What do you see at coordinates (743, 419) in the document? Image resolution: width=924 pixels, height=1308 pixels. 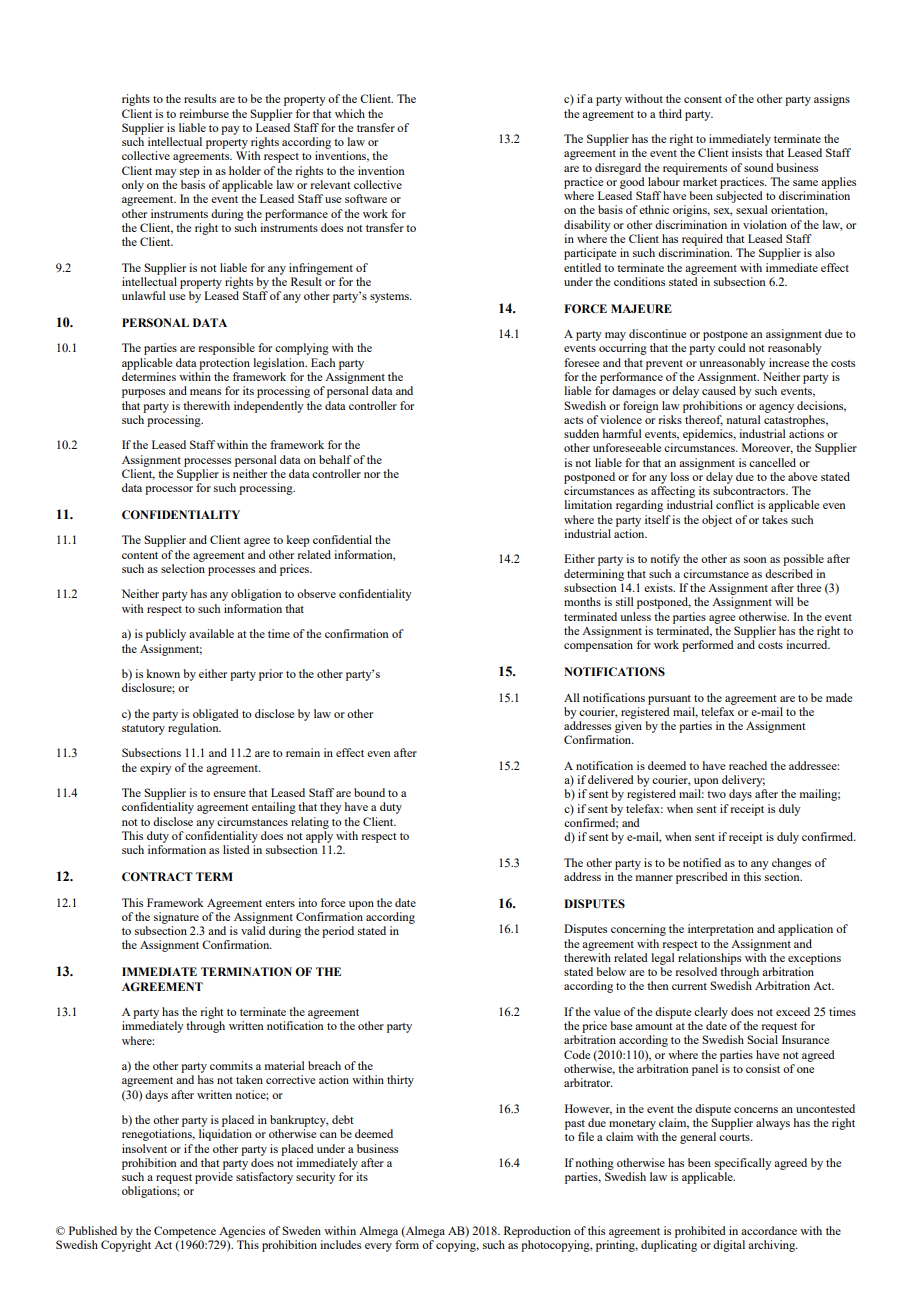 I see `natural` at bounding box center [743, 419].
